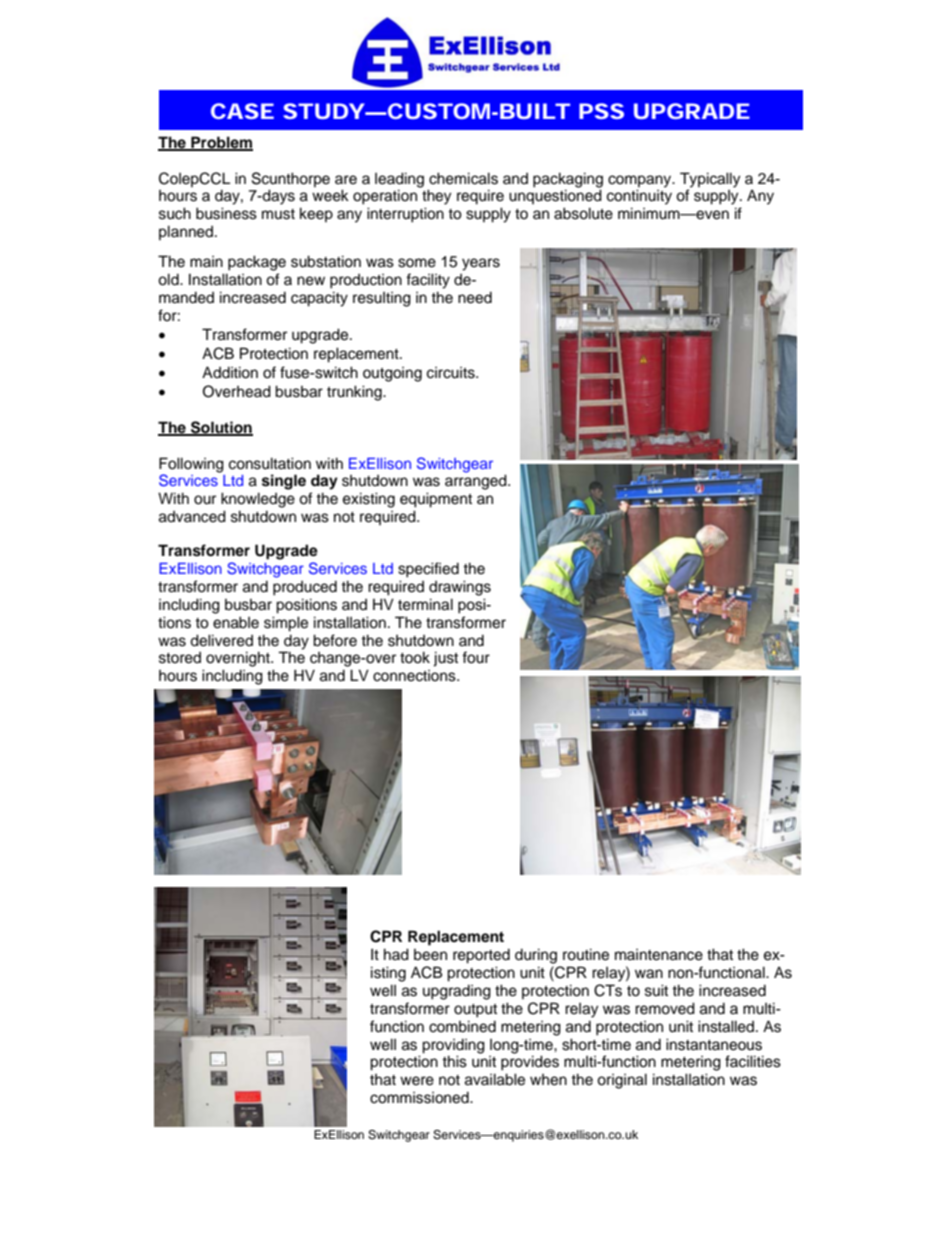 This screenshot has height=1233, width=952. I want to click on this, so click(454, 1061).
